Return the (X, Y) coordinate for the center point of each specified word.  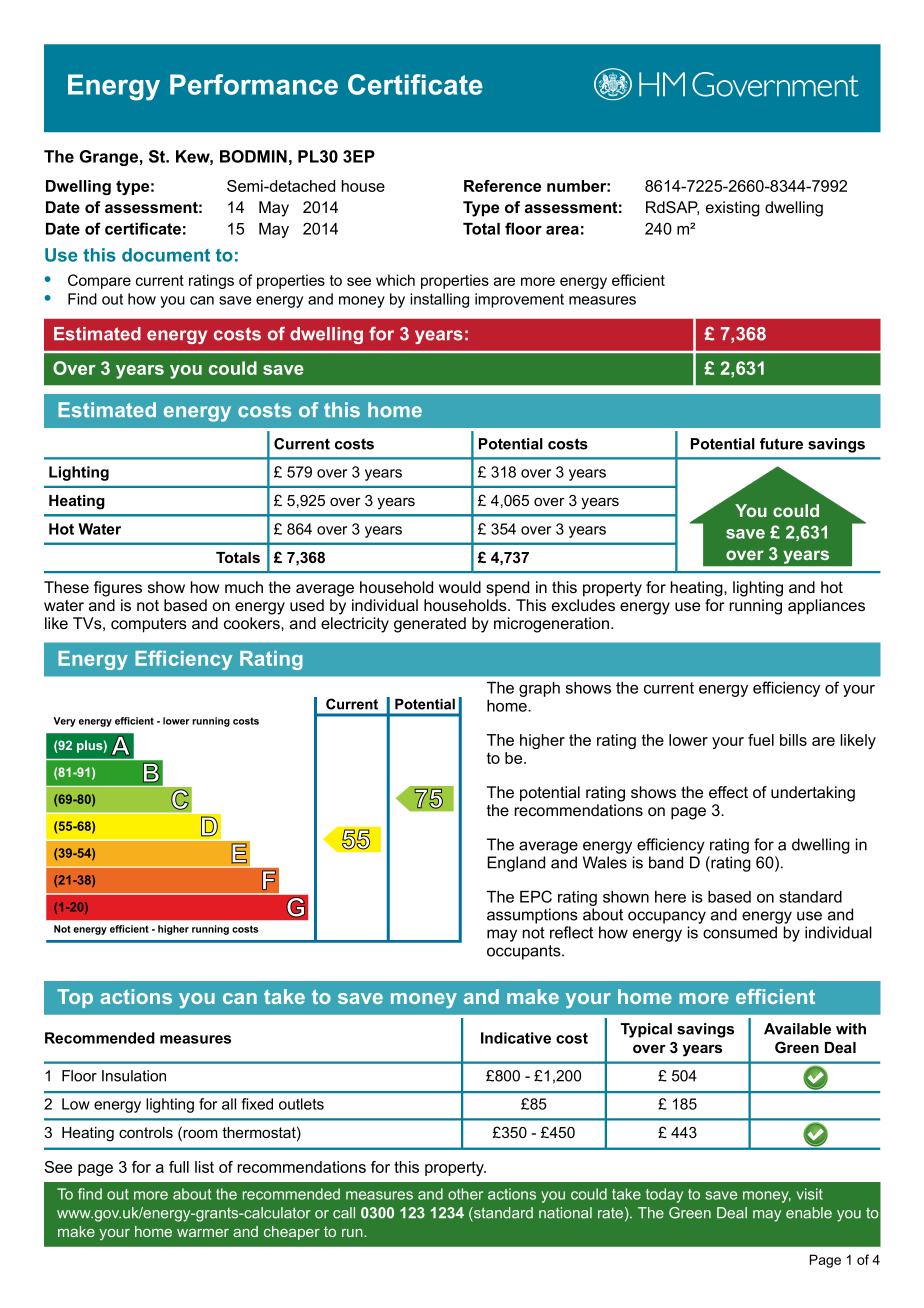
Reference (502, 186)
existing (733, 209)
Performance (254, 84)
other (465, 1194)
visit (810, 1194)
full (179, 1167)
